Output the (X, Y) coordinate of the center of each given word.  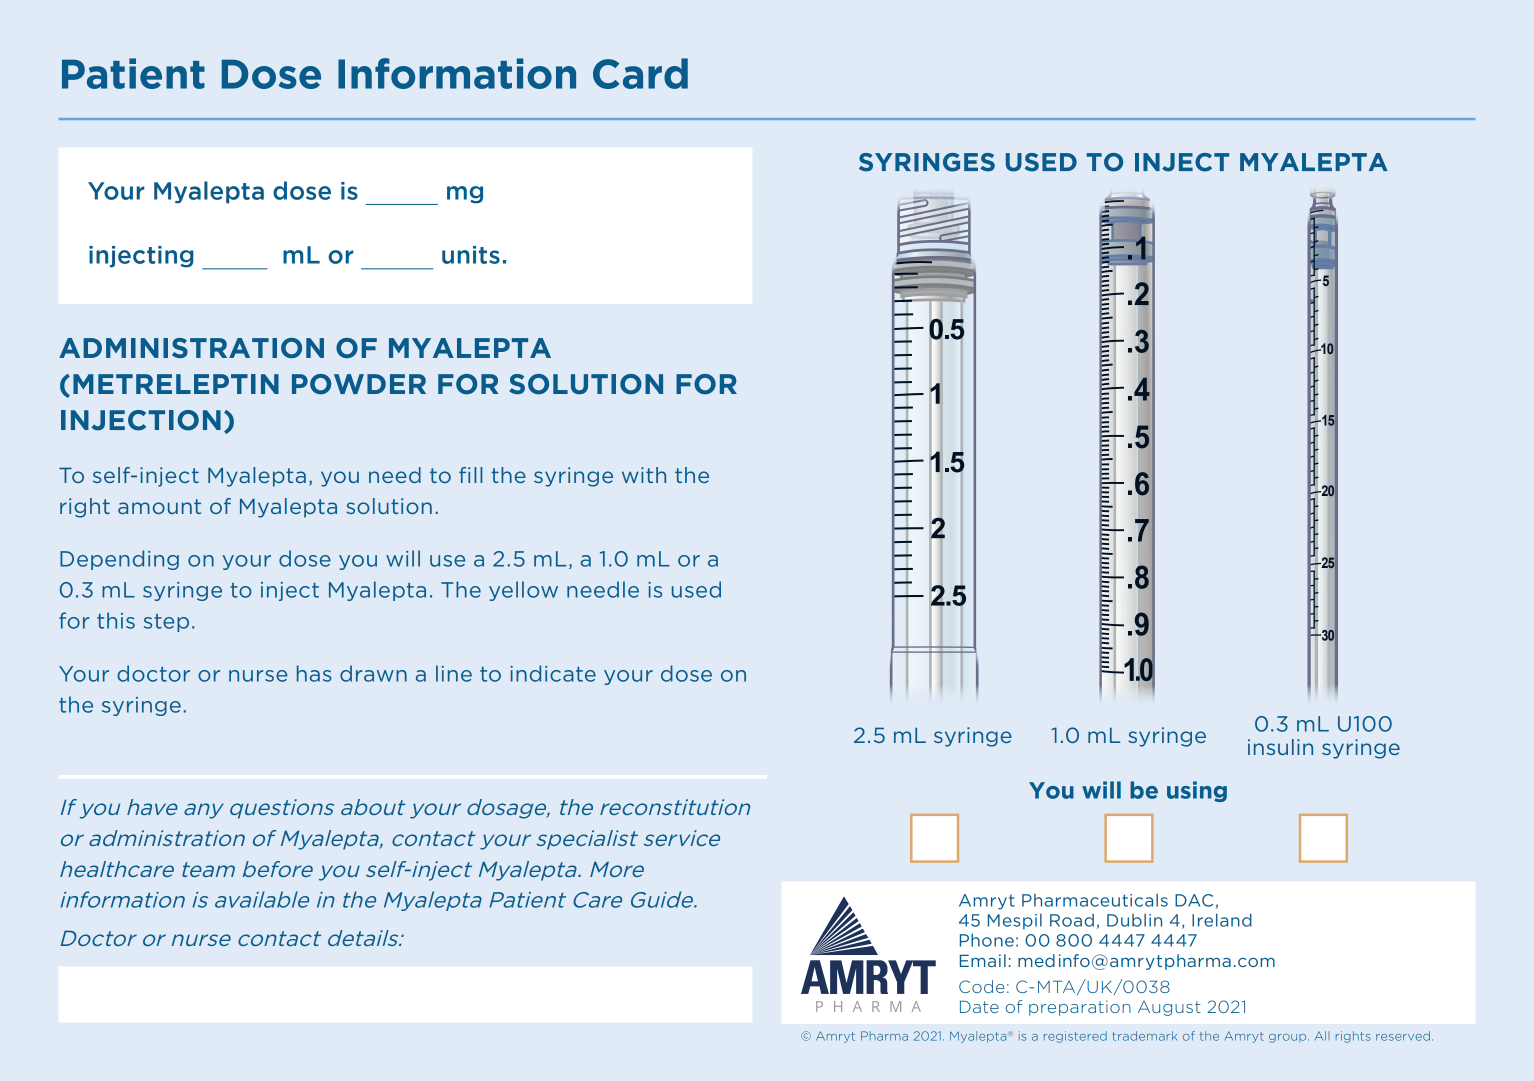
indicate (553, 673)
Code (982, 986)
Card (640, 73)
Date (979, 1006)
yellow (523, 591)
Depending (119, 560)
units (471, 255)
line (454, 673)
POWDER (359, 384)
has (314, 673)
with (644, 475)
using (1197, 791)
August (1169, 1008)
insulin (1280, 747)
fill (470, 475)
